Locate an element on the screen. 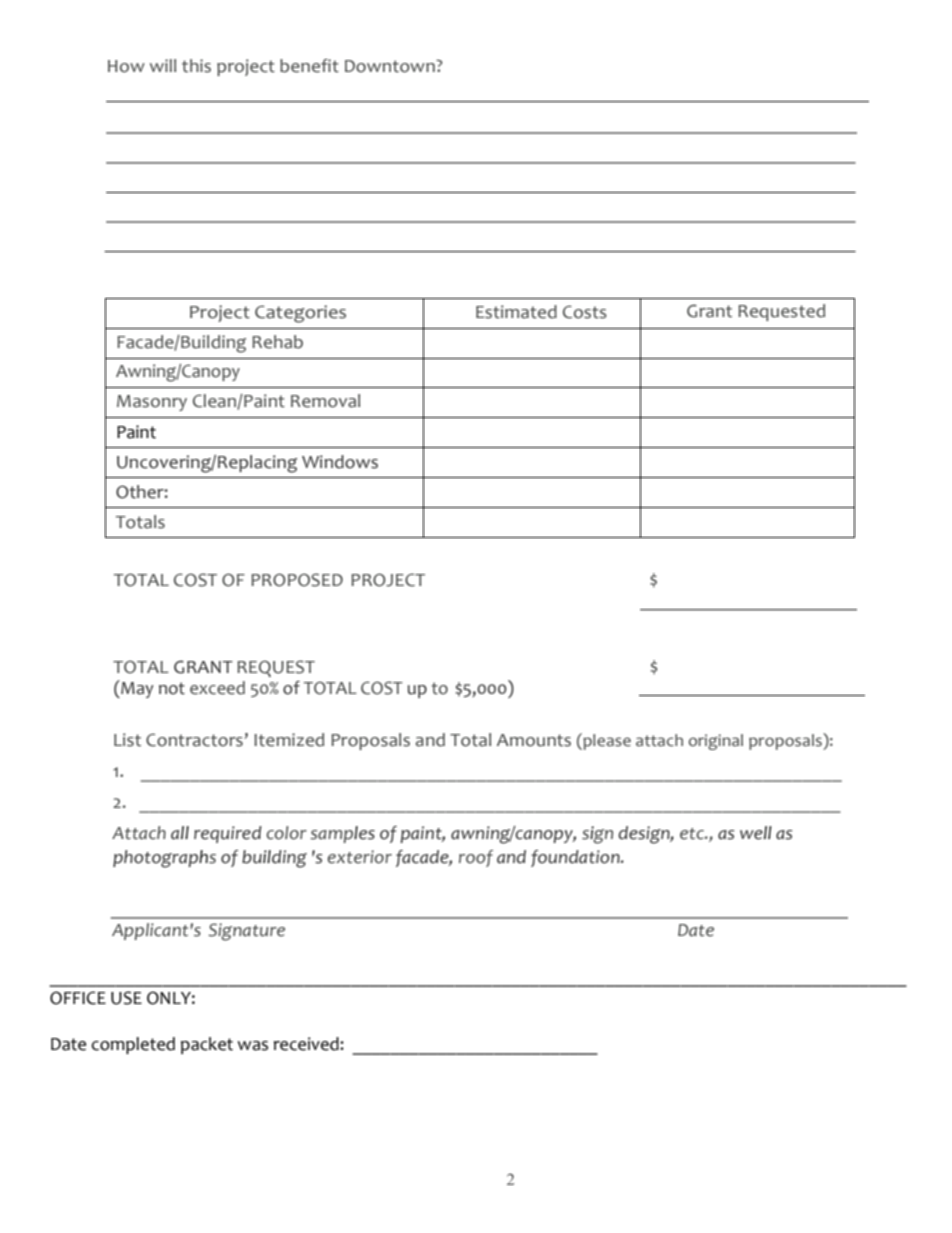  PROPOSED is located at coordinates (297, 580).
